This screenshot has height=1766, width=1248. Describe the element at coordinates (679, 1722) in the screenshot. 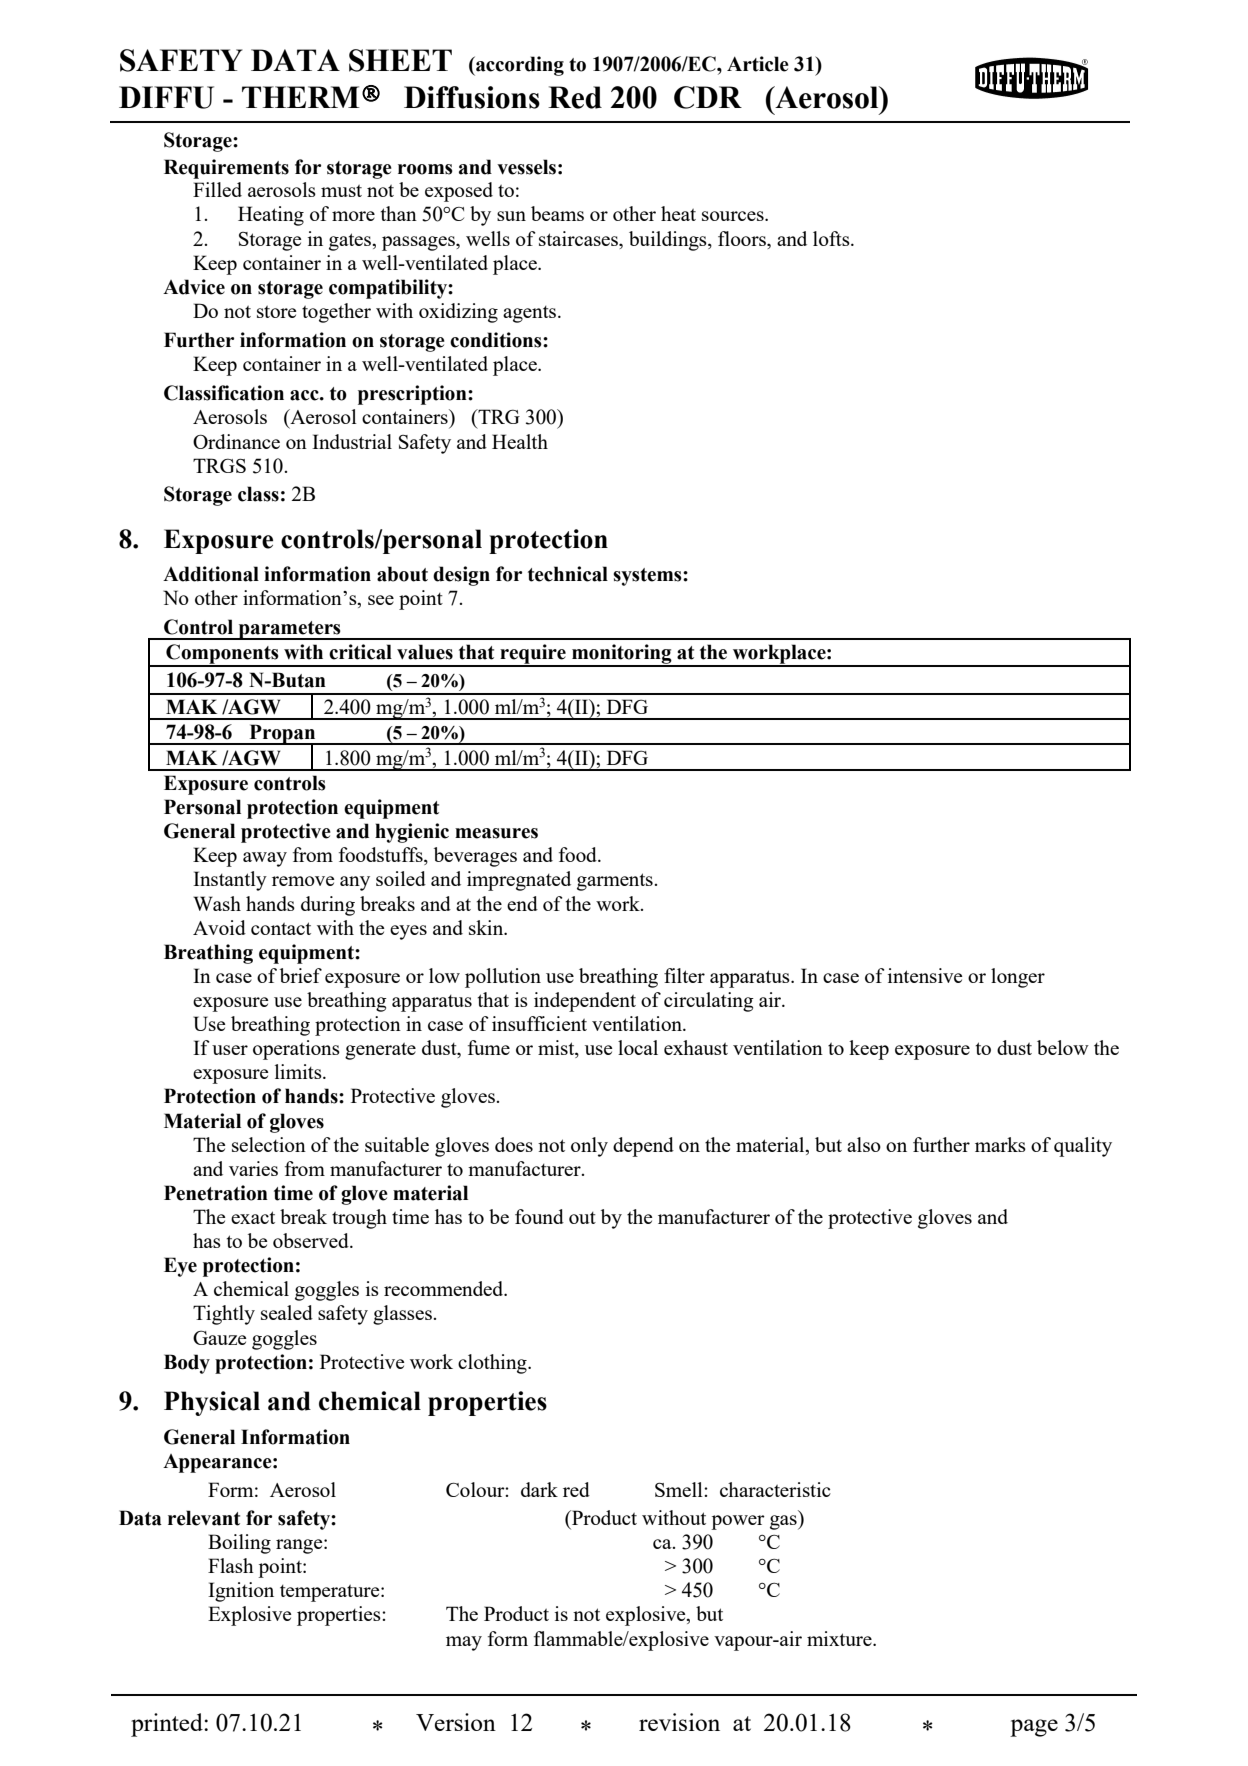

I see `revision` at that location.
